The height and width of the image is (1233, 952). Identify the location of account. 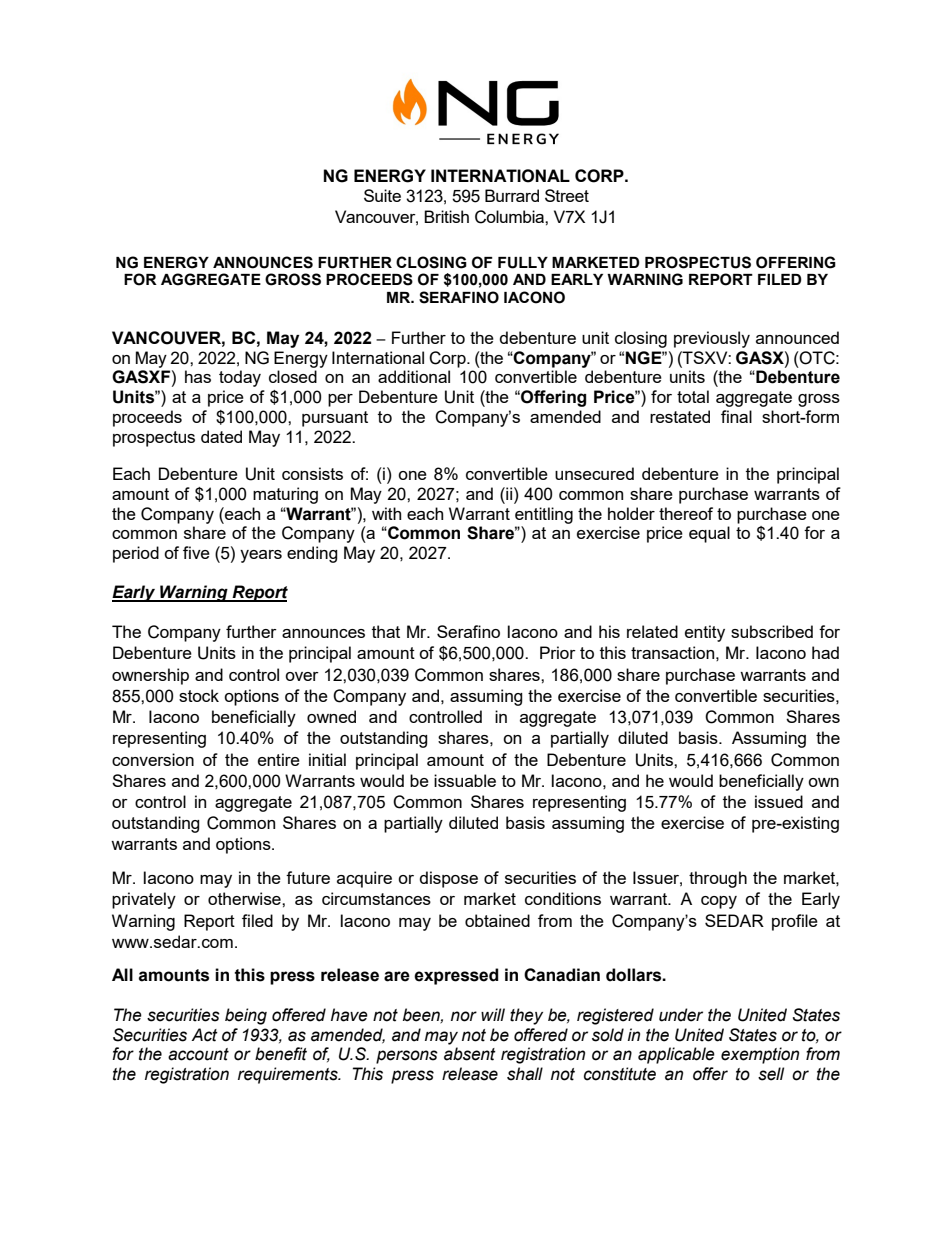
(198, 1054).
